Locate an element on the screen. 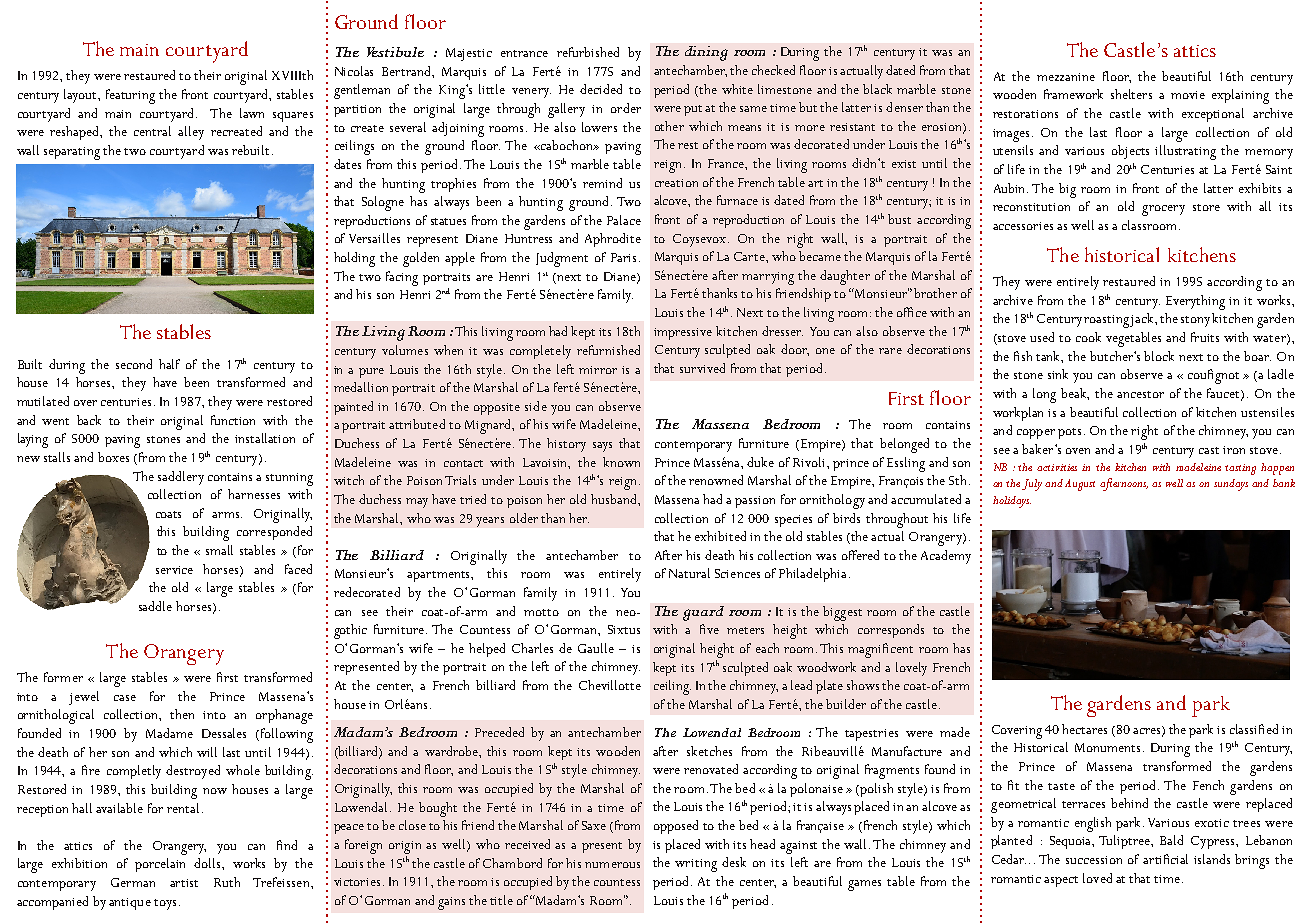  Everything is located at coordinates (1195, 302).
